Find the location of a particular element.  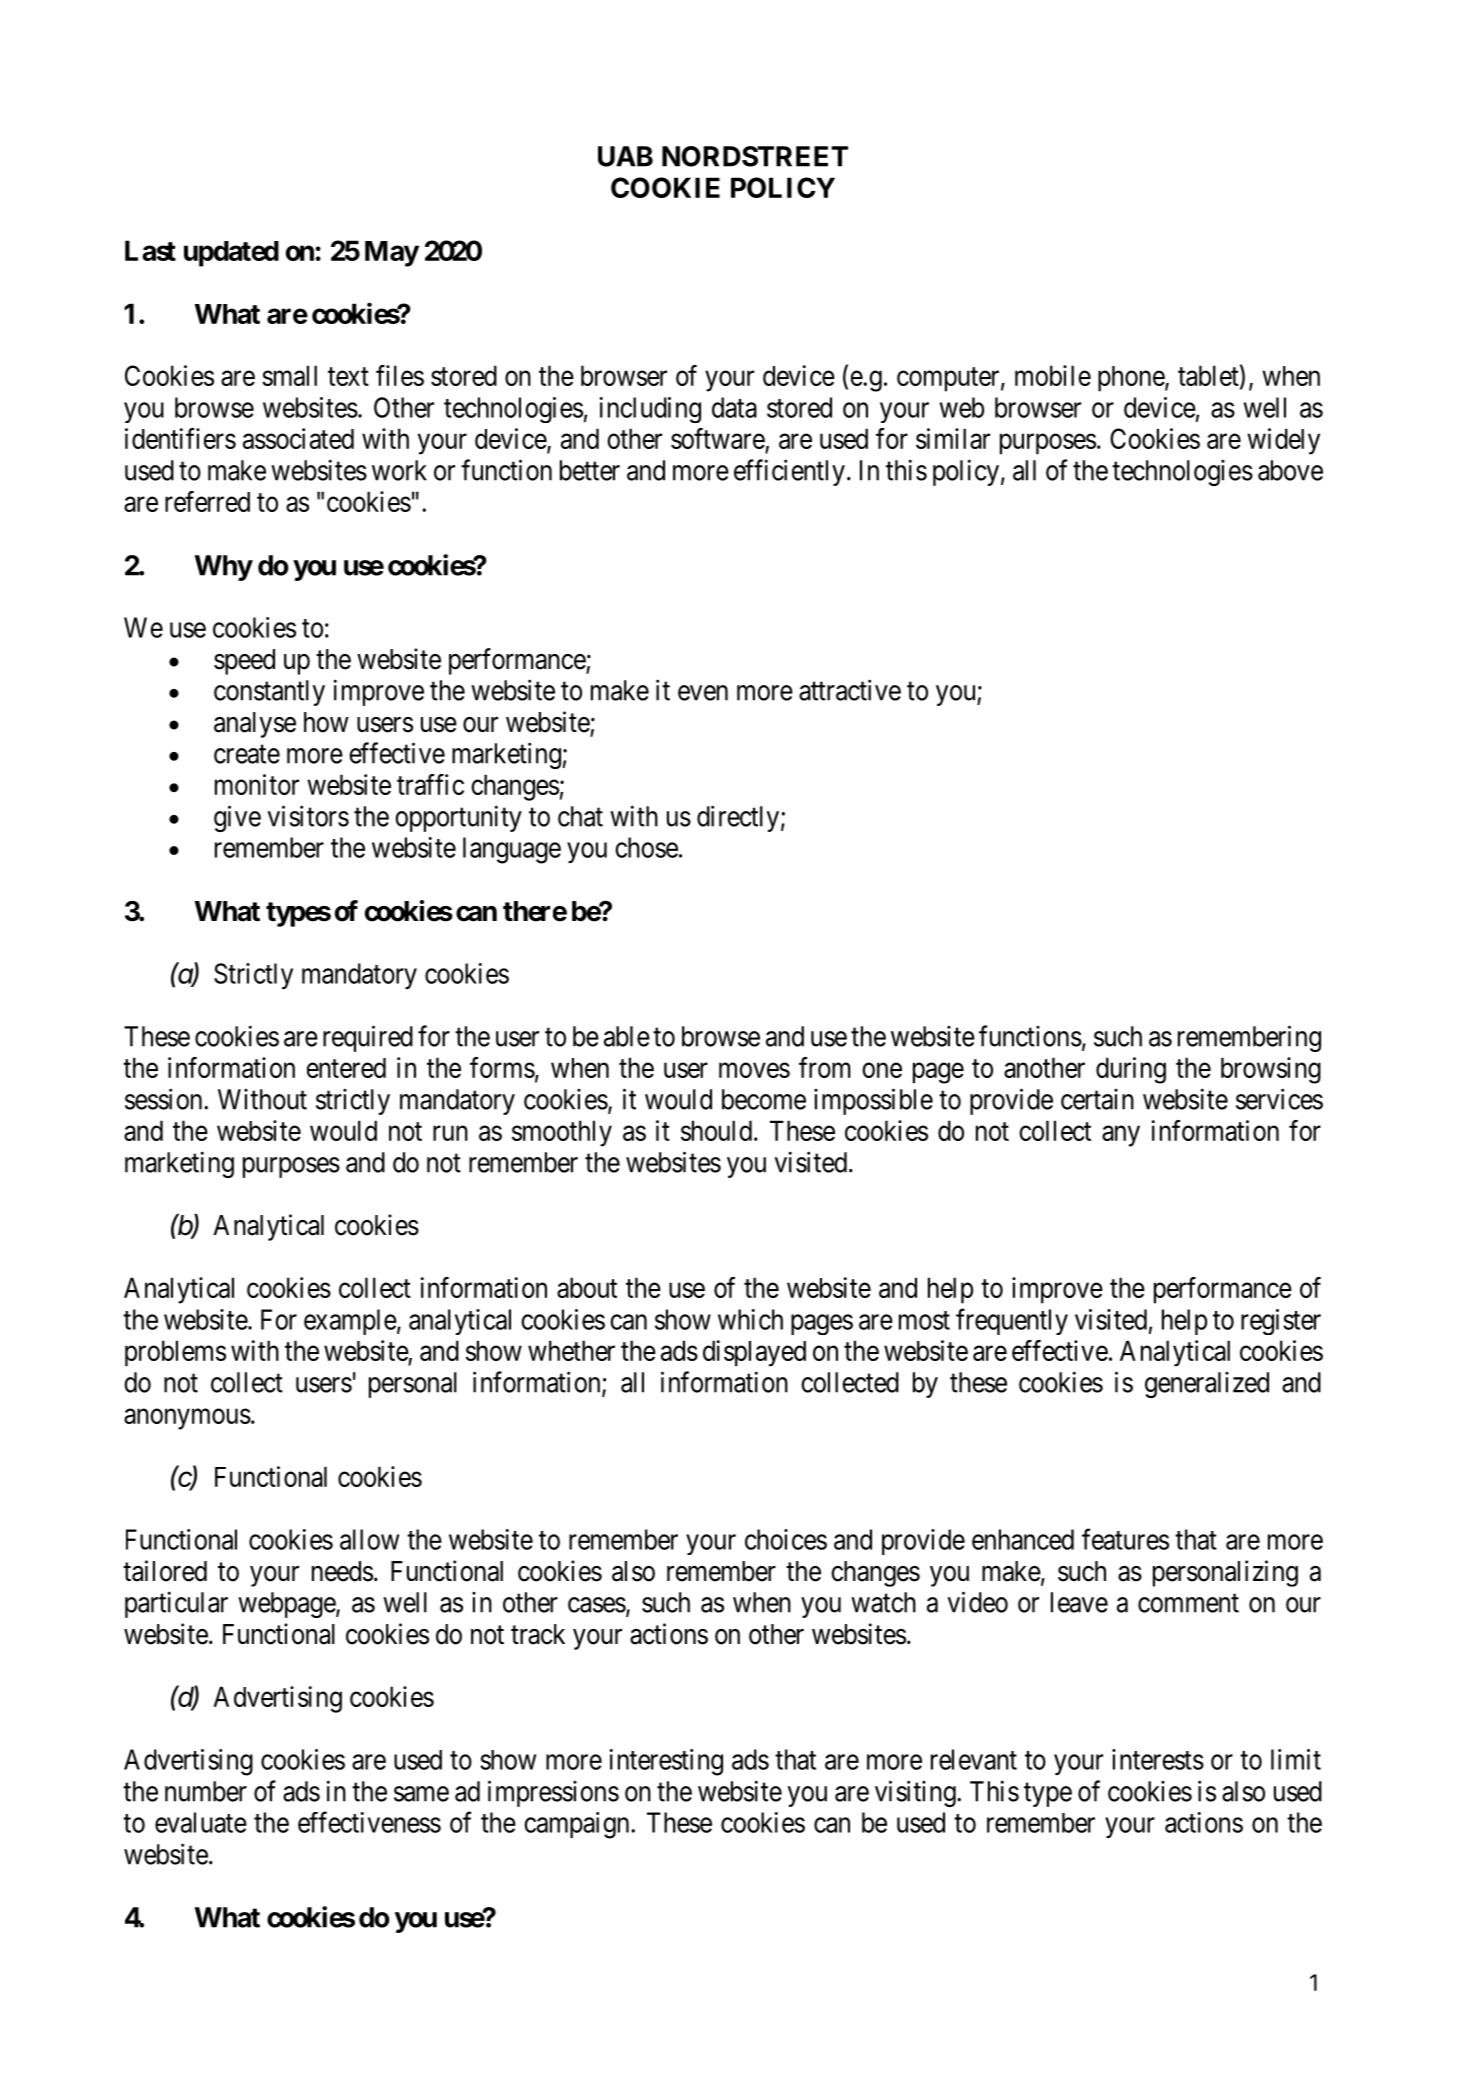

number is located at coordinates (206, 1791).
